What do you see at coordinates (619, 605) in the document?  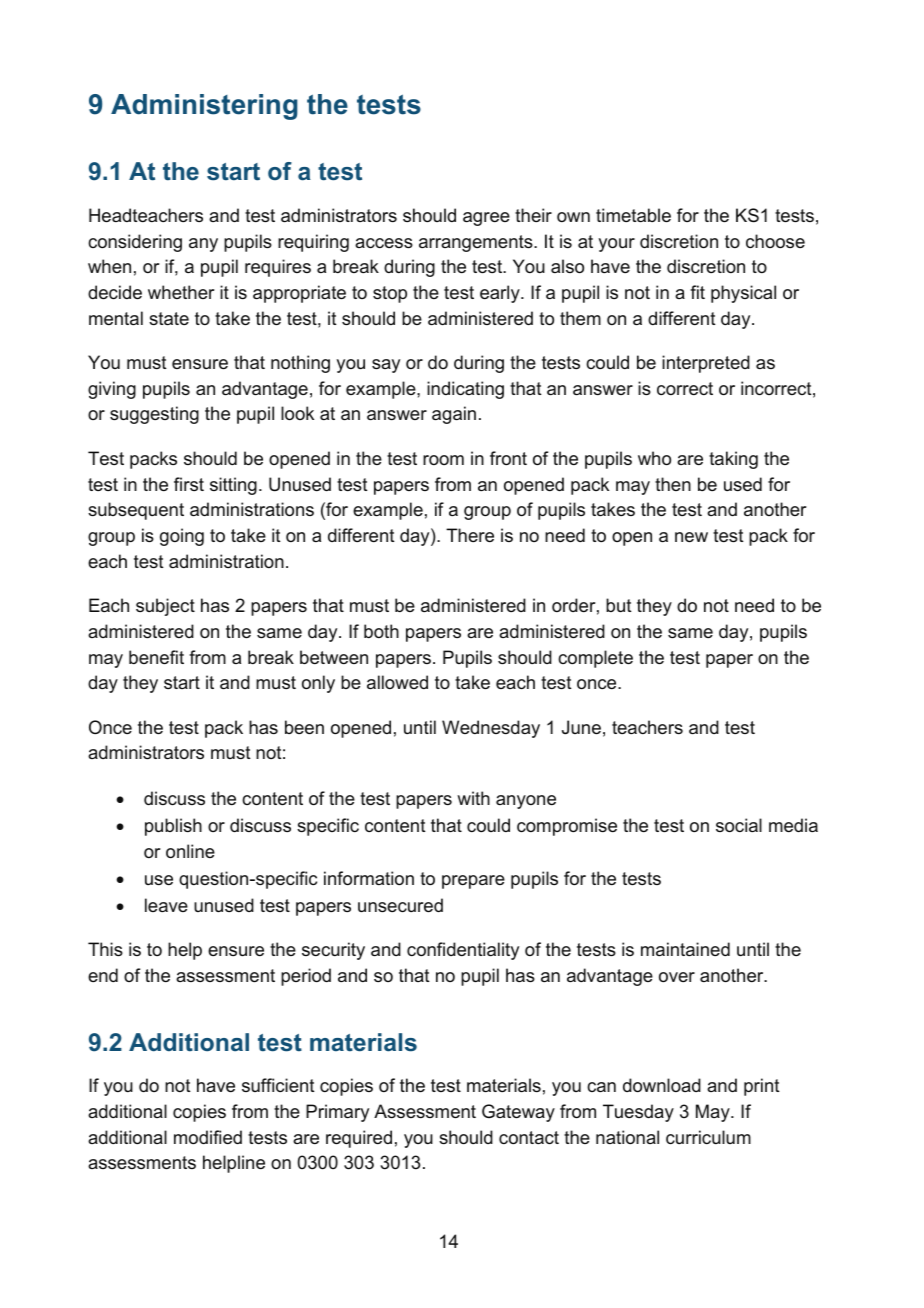 I see `but` at bounding box center [619, 605].
